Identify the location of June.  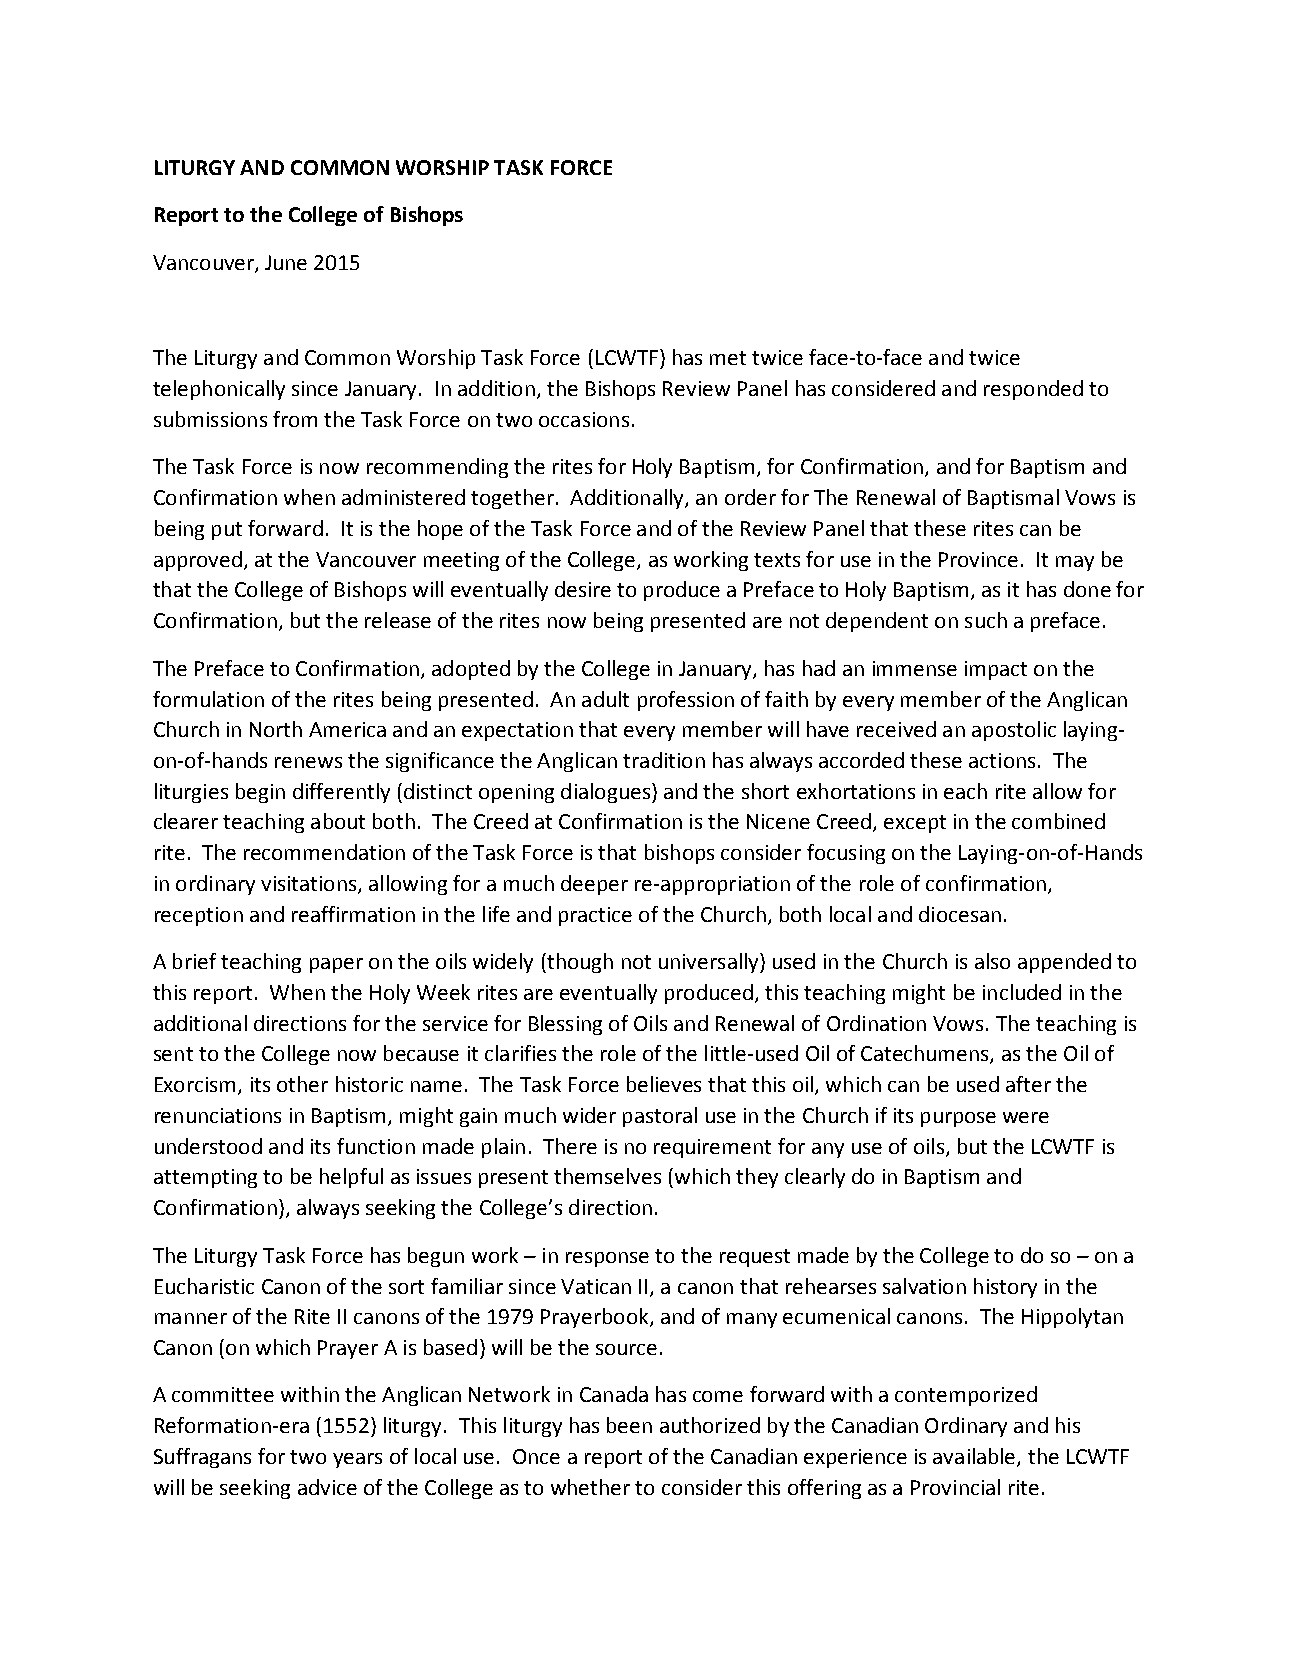
(286, 262).
